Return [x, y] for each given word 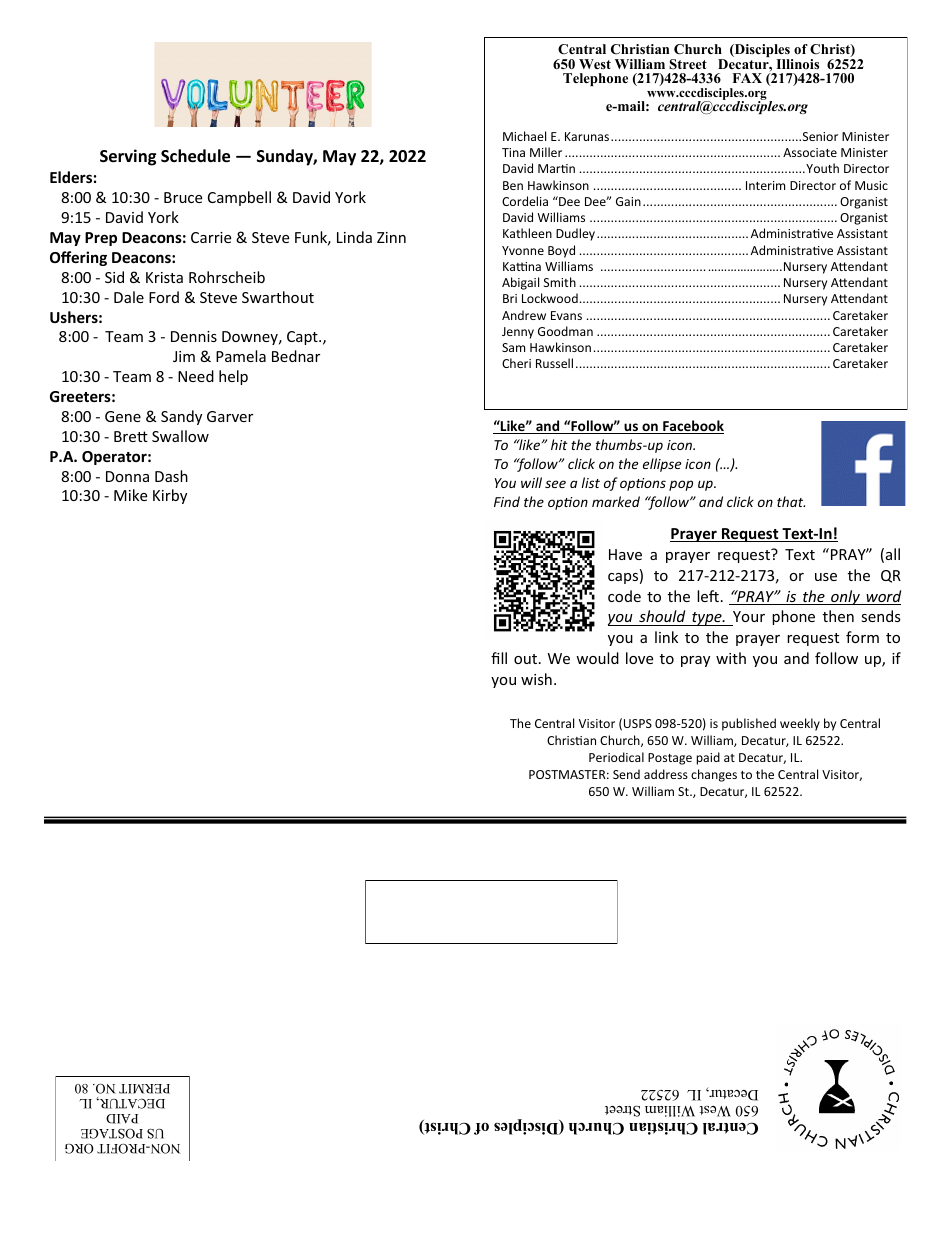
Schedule [195, 156]
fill [499, 658]
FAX [747, 78]
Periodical [616, 757]
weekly [800, 724]
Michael [524, 136]
